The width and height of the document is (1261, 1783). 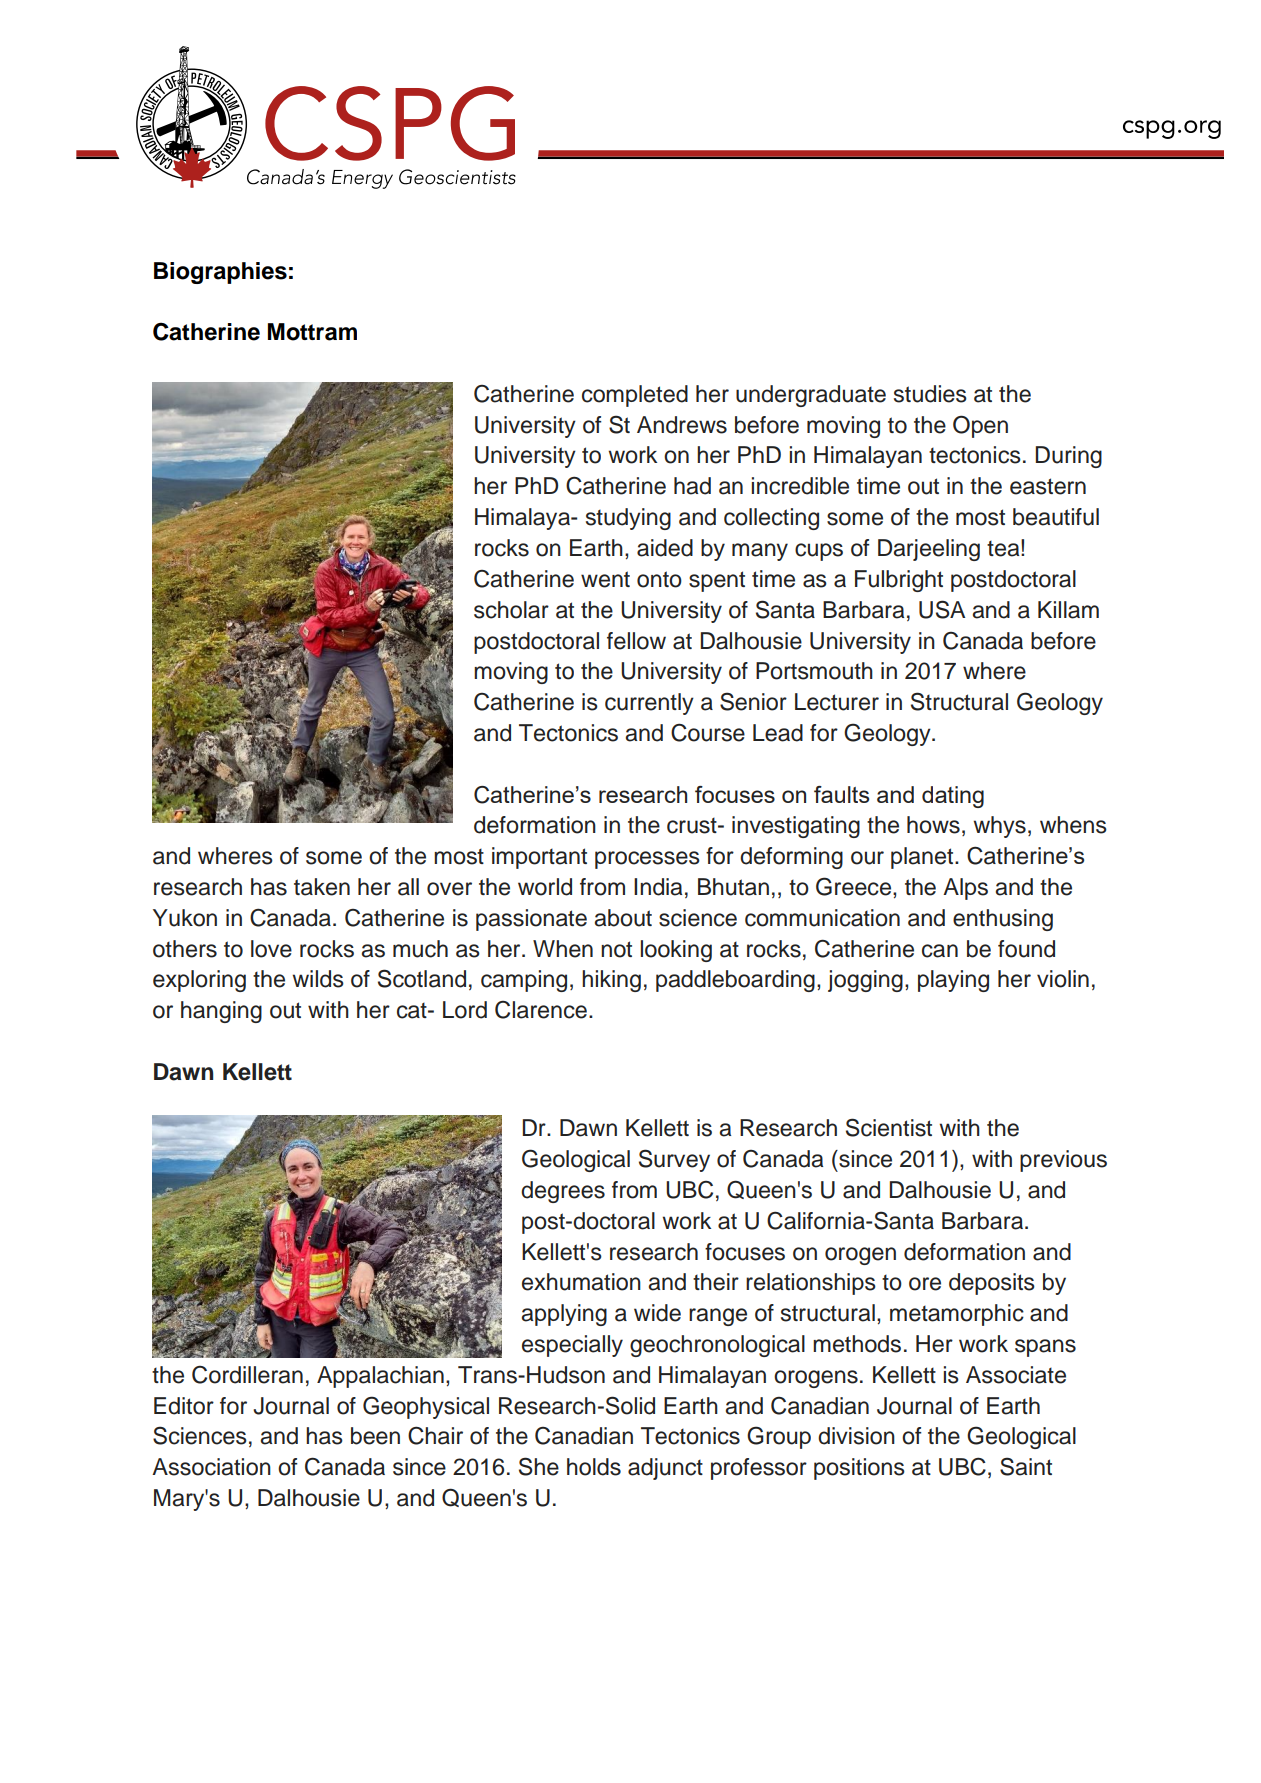 What do you see at coordinates (930, 394) in the document?
I see `studies` at bounding box center [930, 394].
